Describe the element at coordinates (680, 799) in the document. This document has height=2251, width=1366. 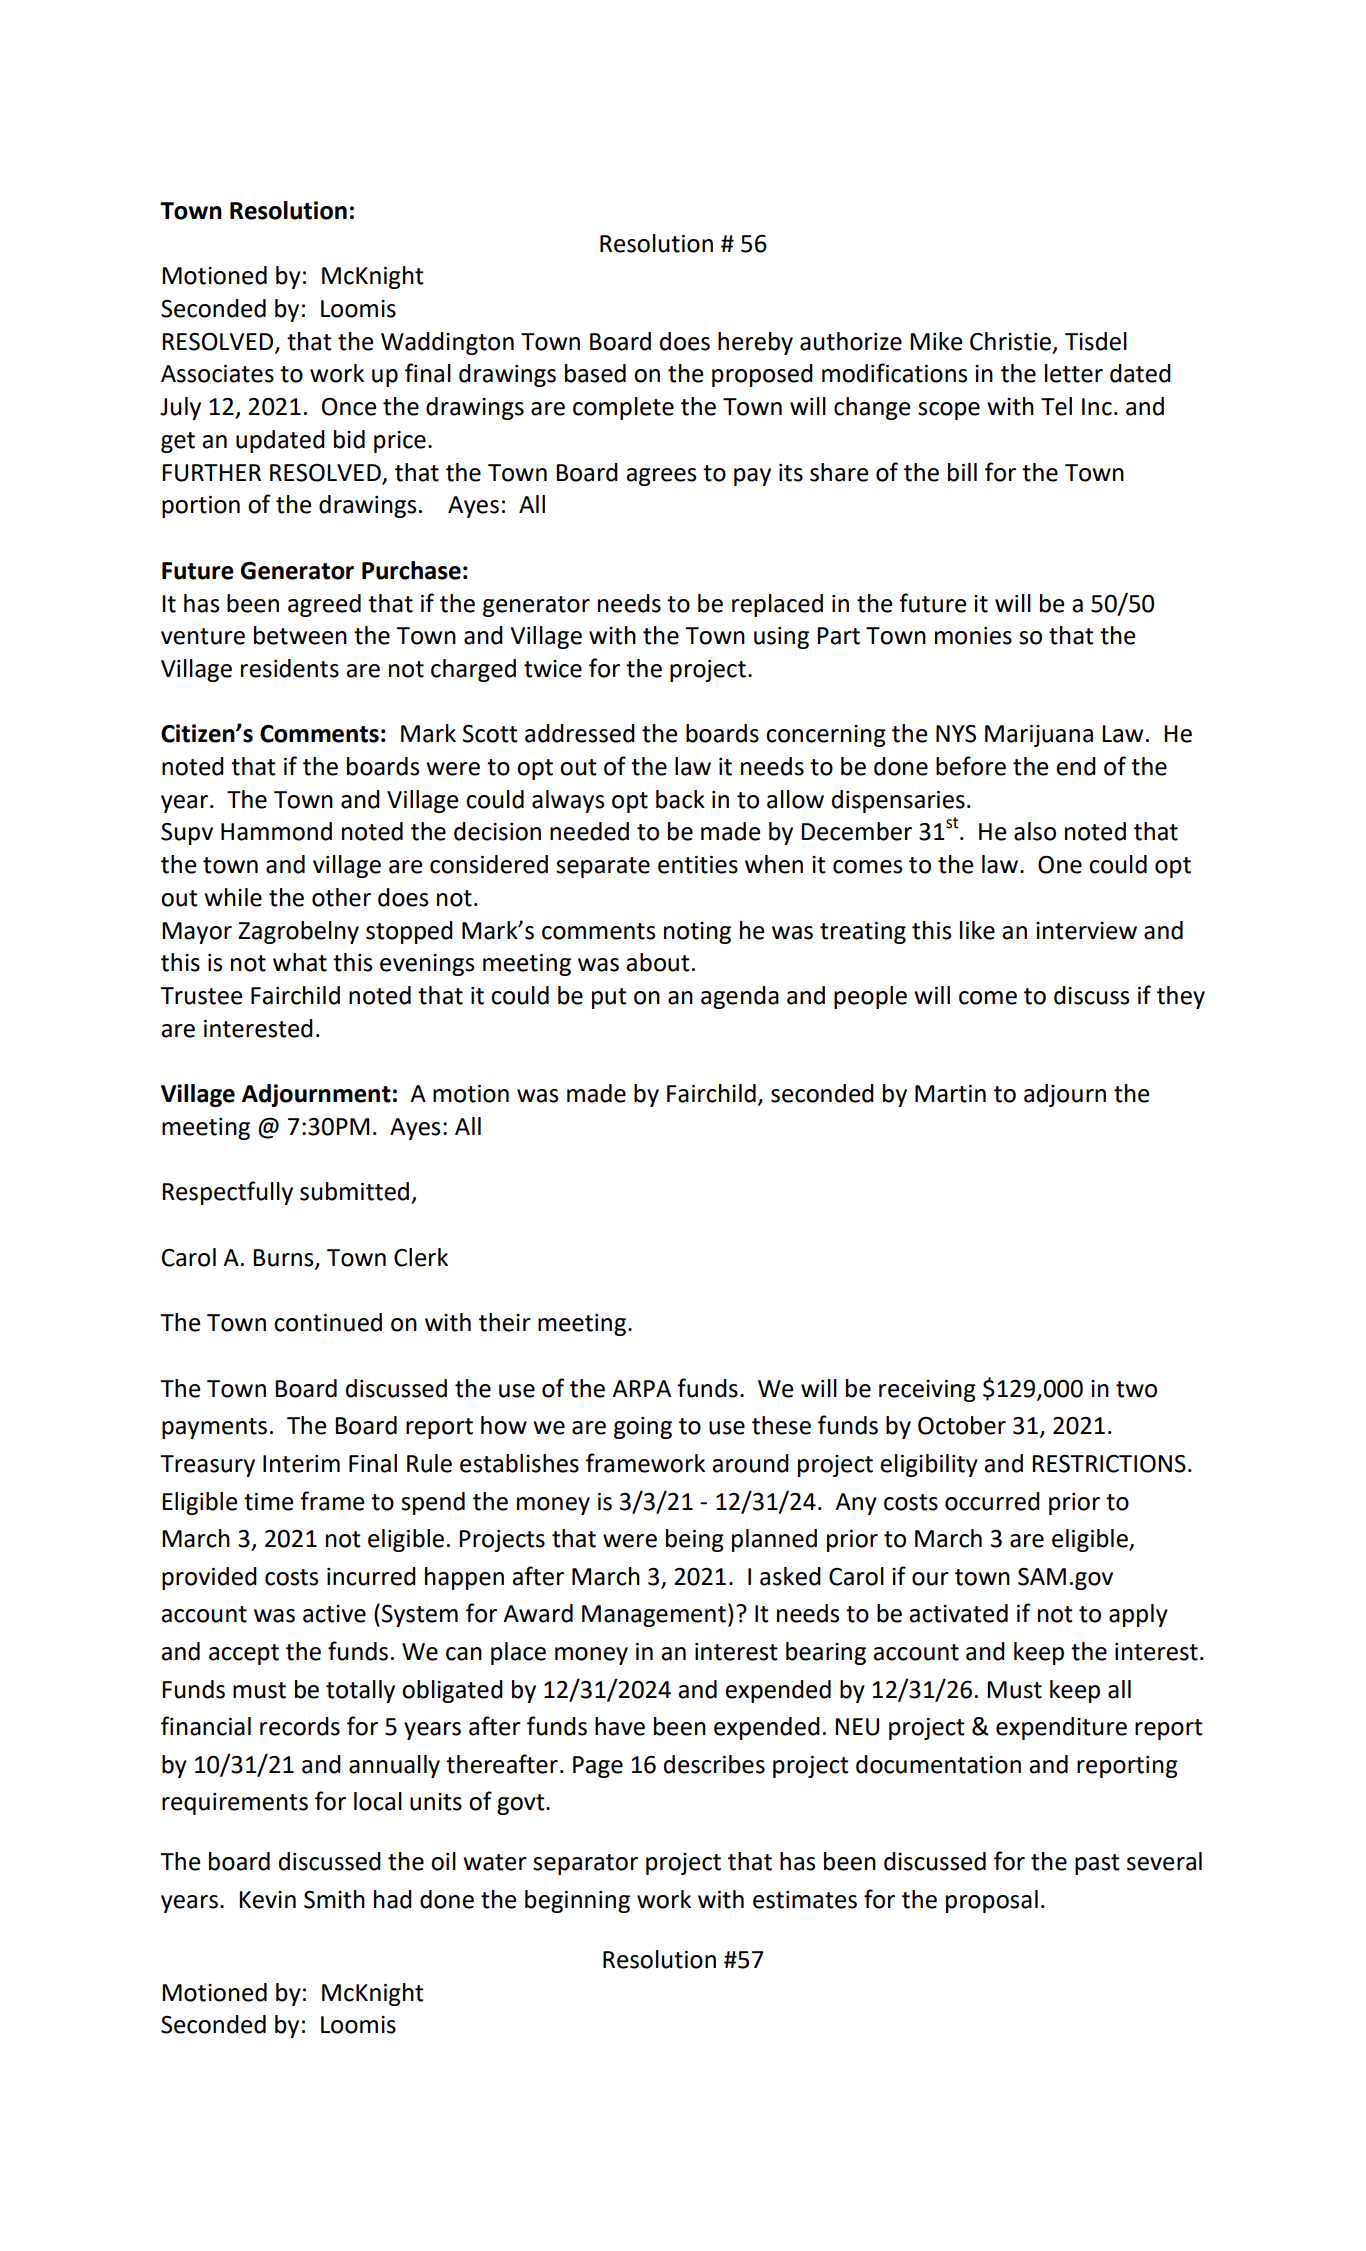
I see `back` at that location.
